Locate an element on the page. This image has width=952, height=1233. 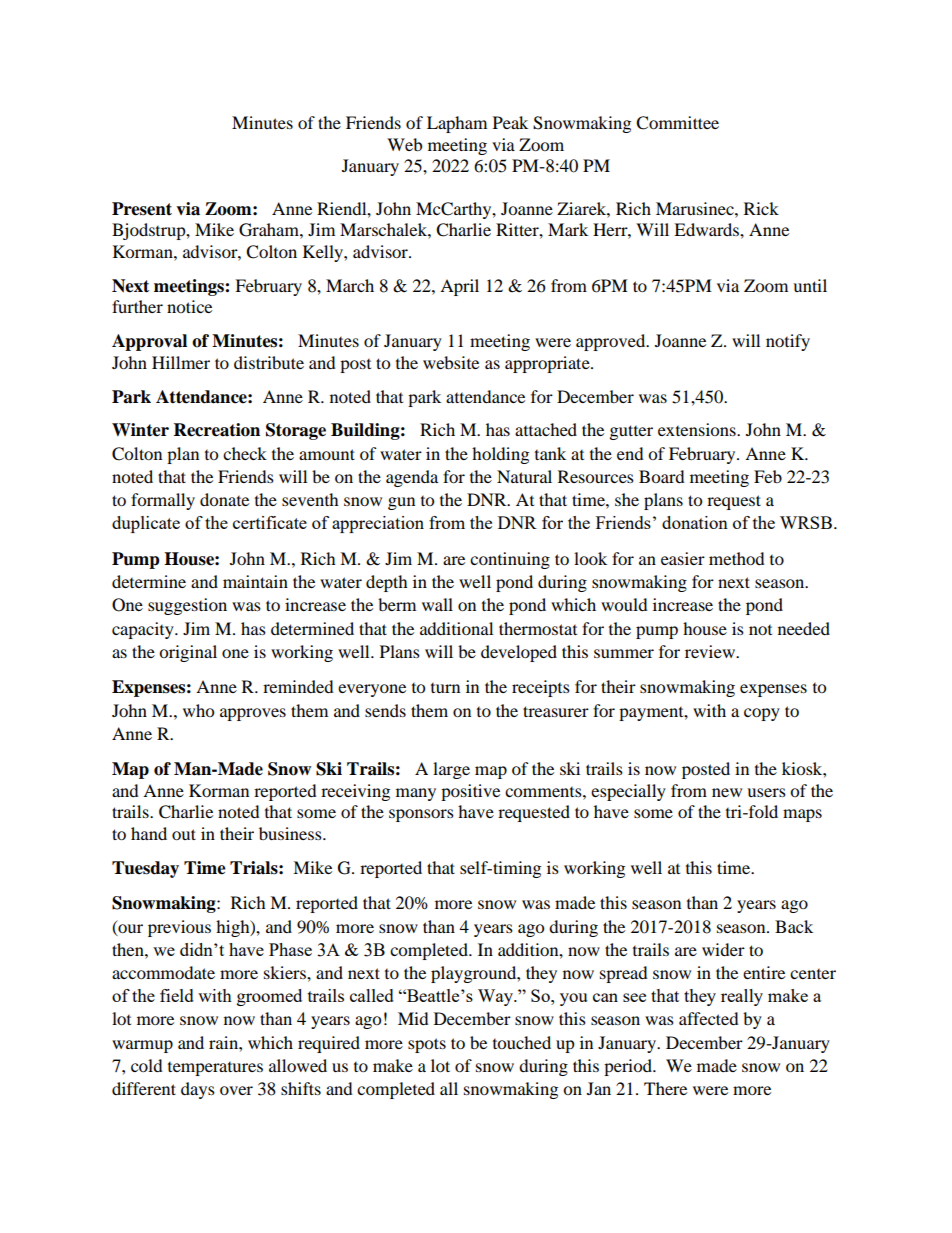
new is located at coordinates (727, 792).
